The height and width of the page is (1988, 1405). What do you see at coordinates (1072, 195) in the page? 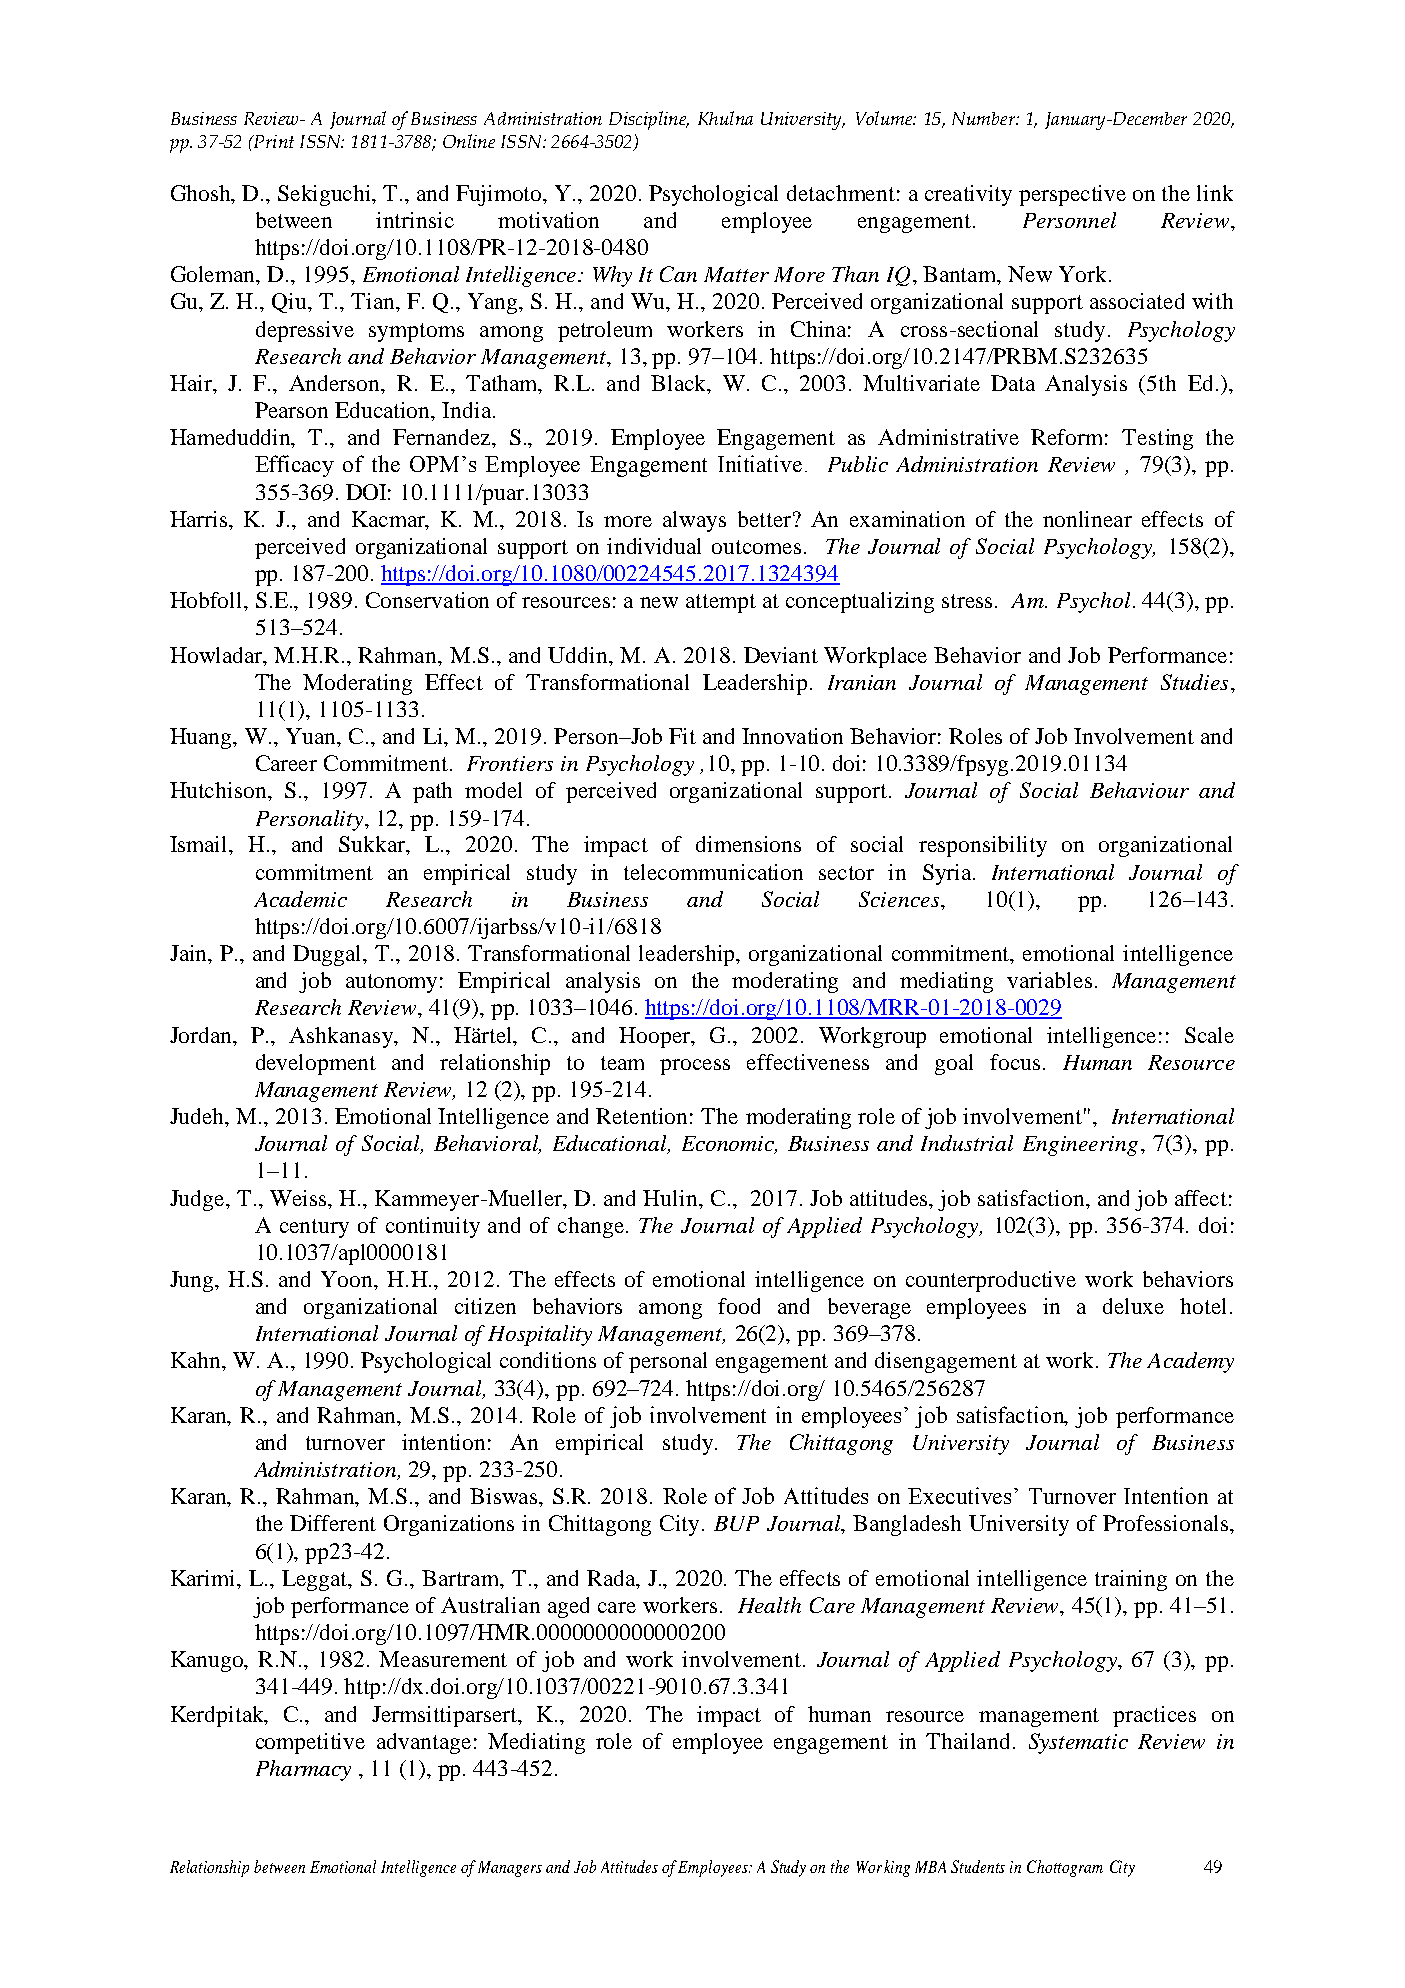
I see `perspective` at bounding box center [1072, 195].
